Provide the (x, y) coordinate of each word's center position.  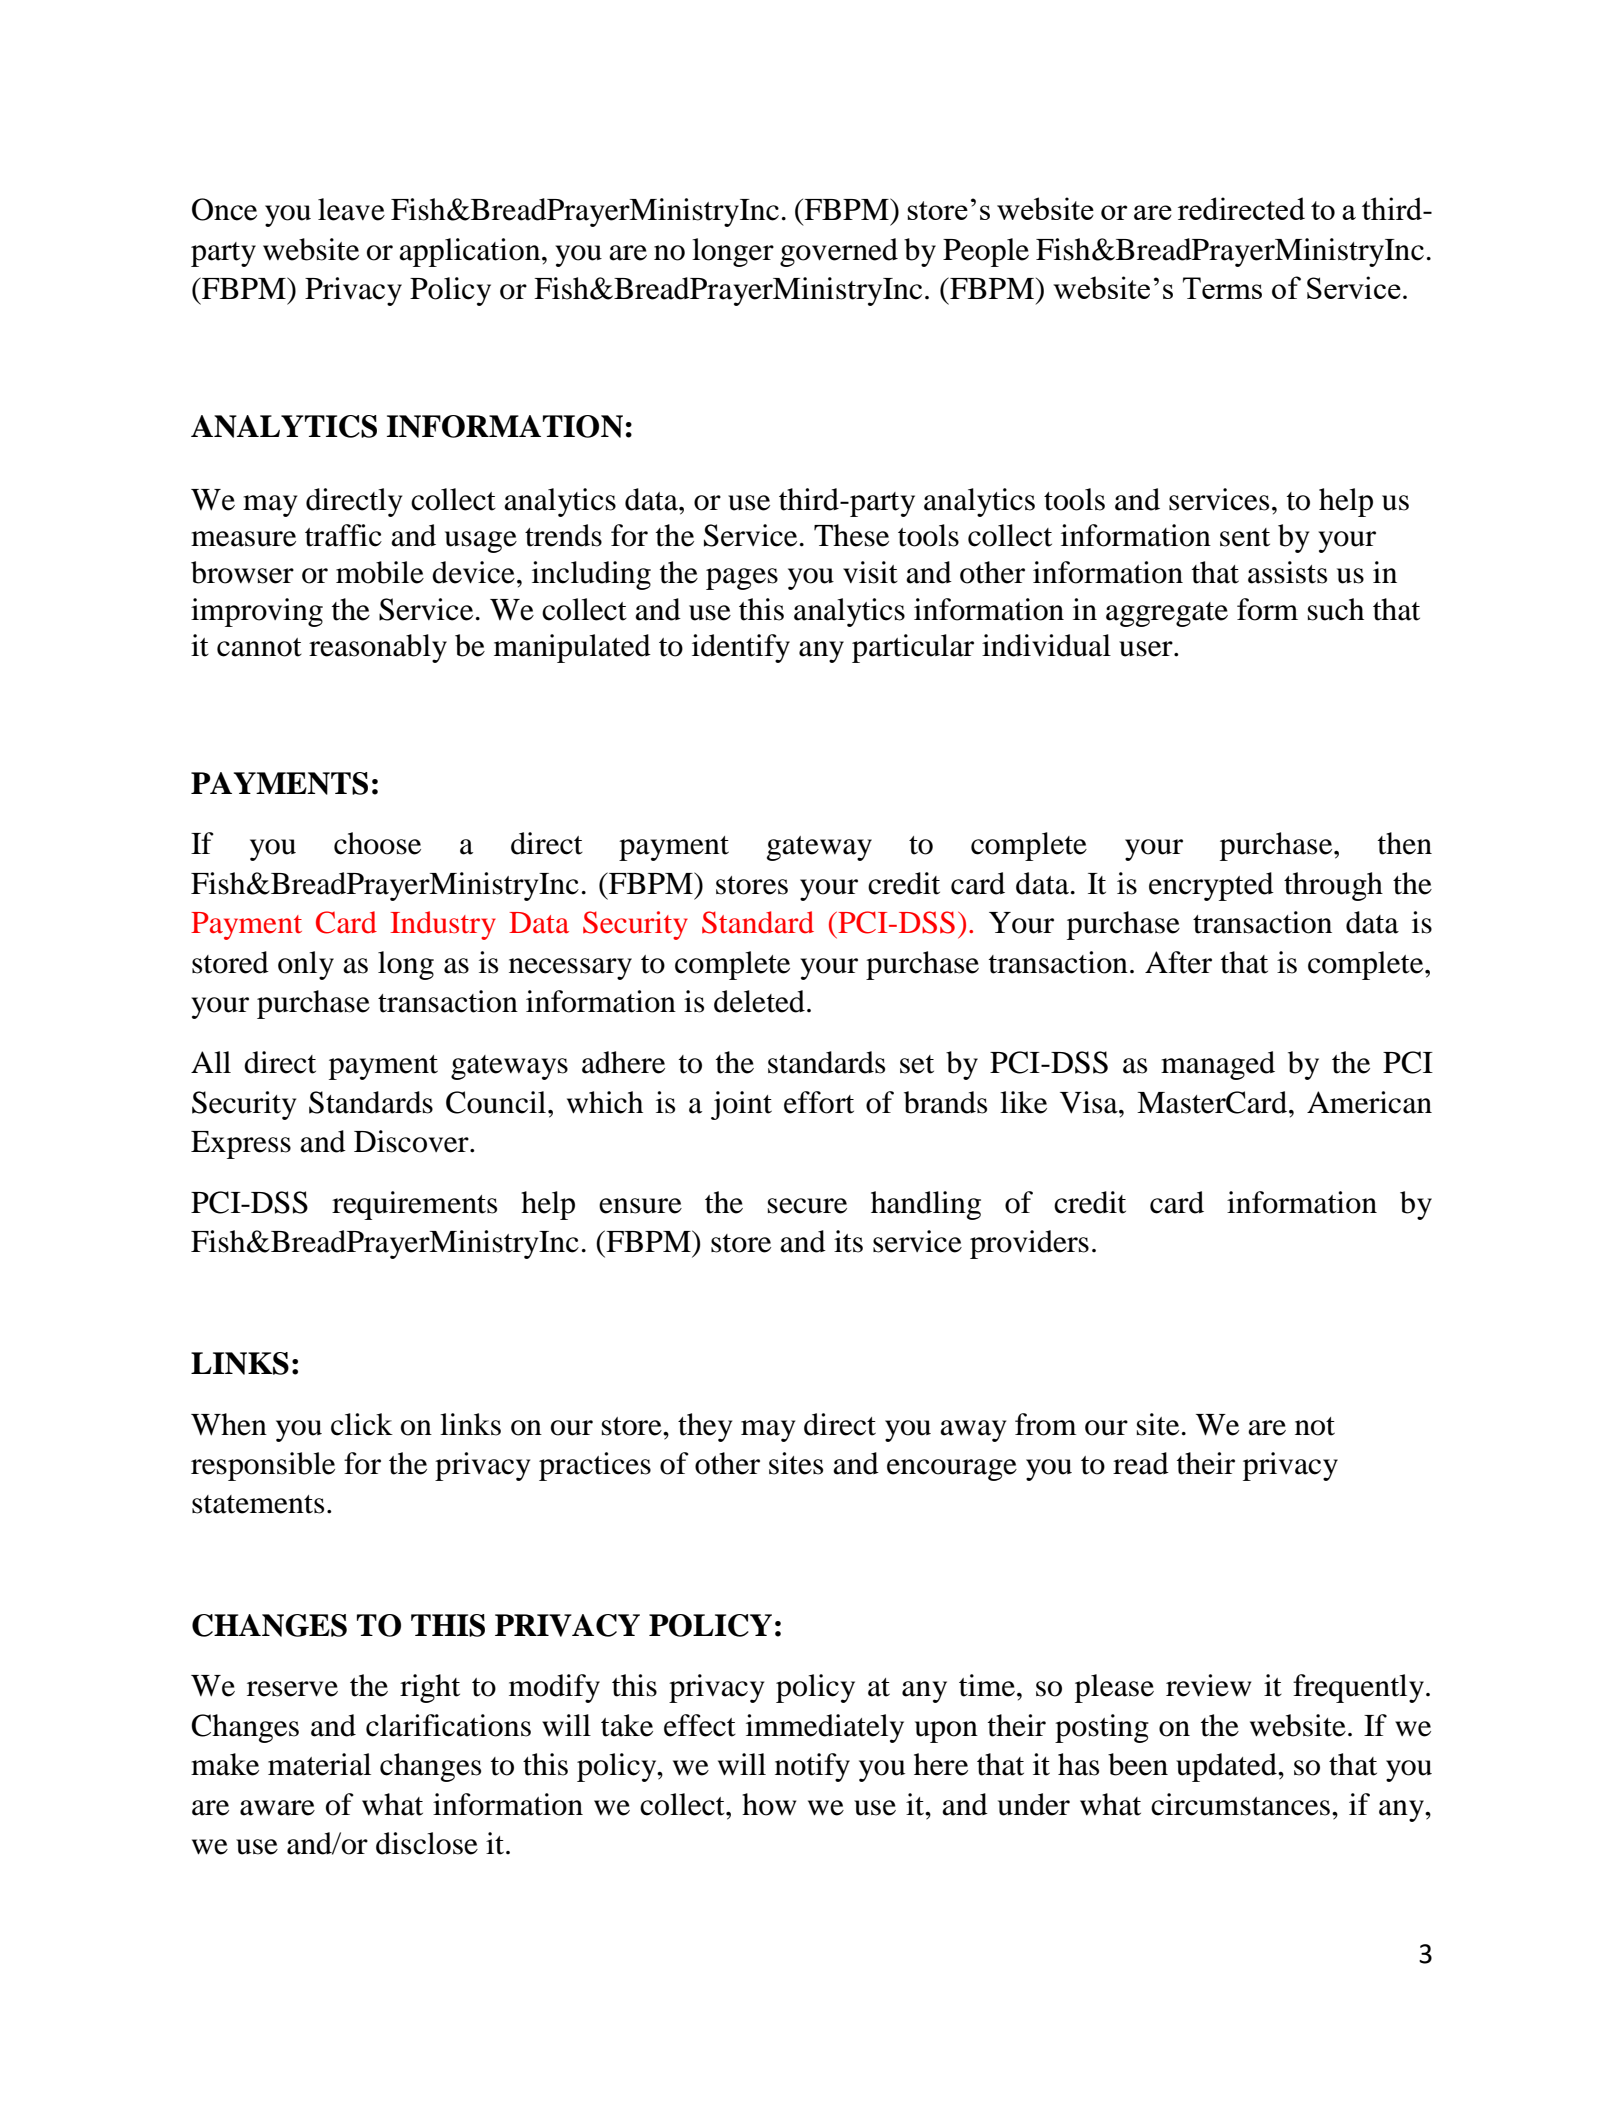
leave (351, 209)
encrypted (1211, 886)
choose (377, 843)
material (319, 1764)
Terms (1222, 288)
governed (839, 252)
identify (741, 648)
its (848, 1241)
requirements (414, 1205)
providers (1029, 1244)
